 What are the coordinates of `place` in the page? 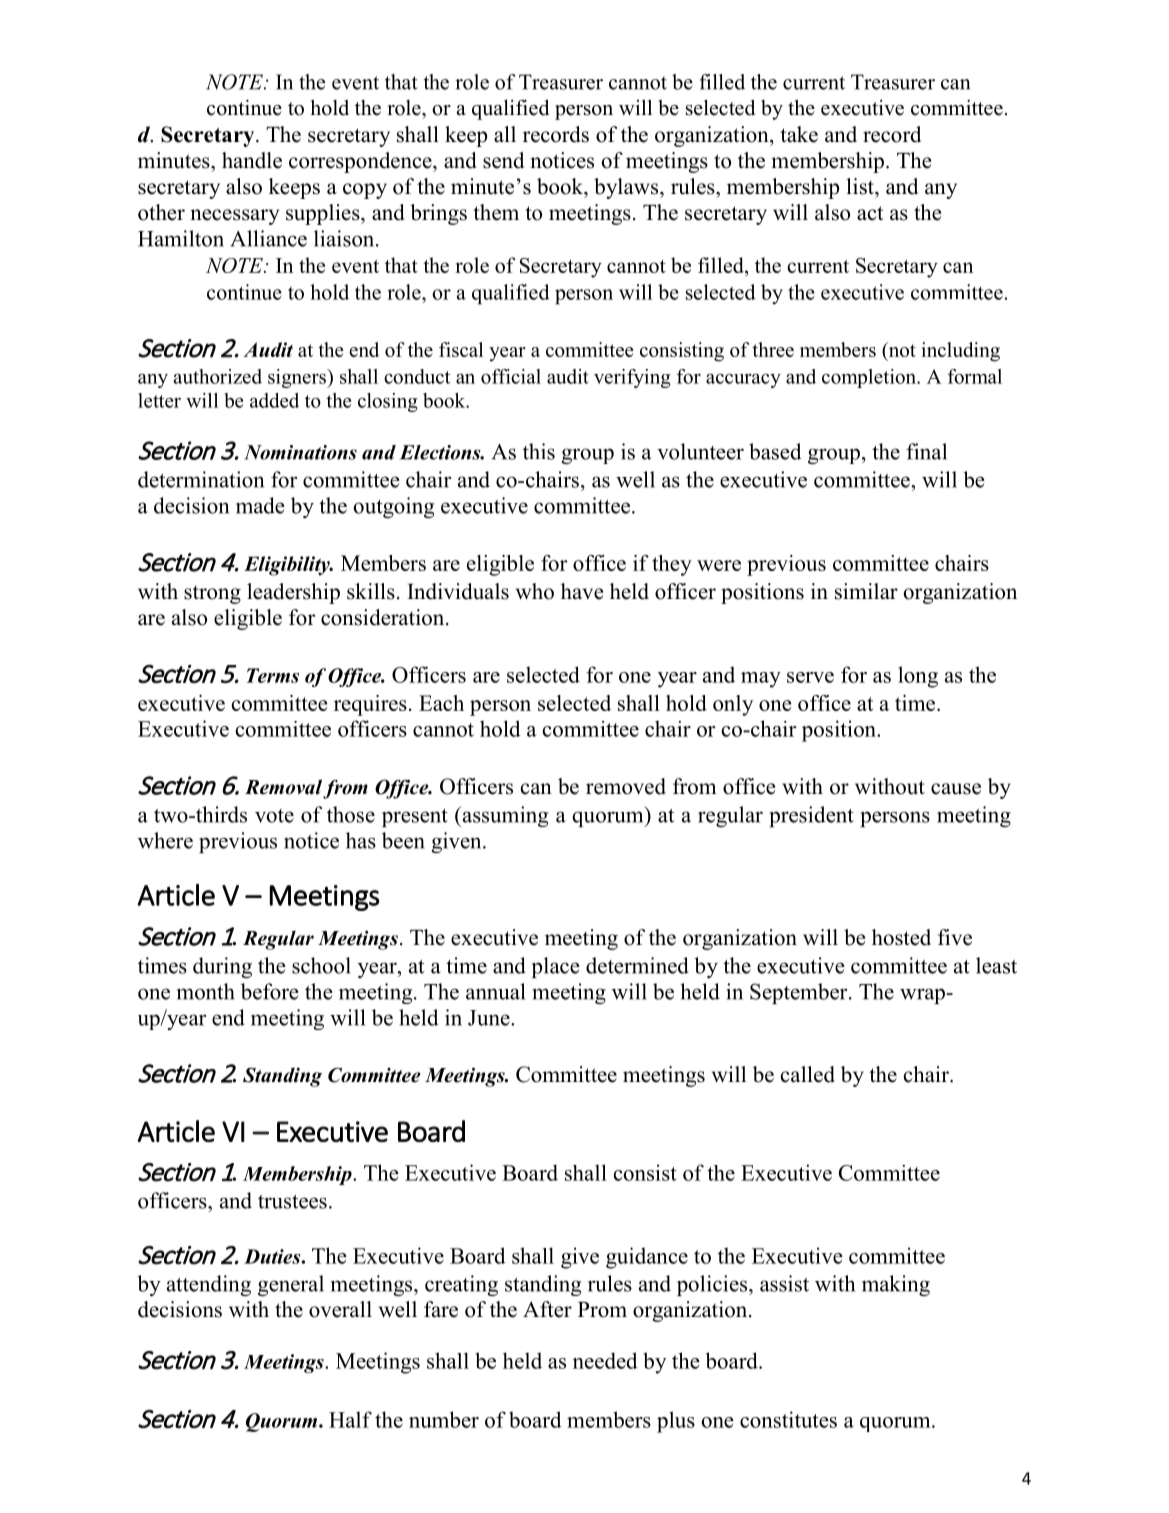 It's located at (556, 967).
